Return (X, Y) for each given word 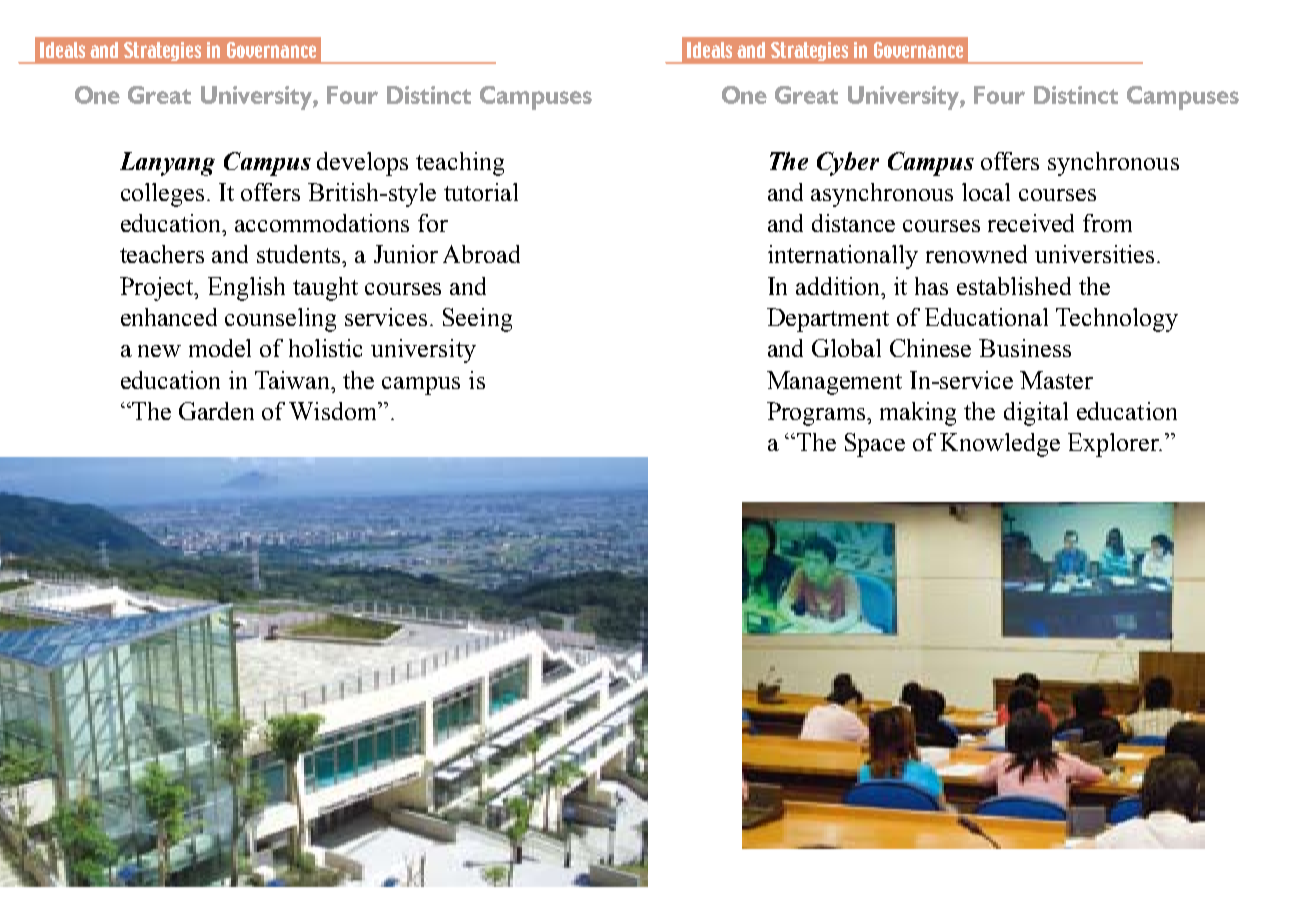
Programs (818, 414)
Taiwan (294, 380)
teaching (460, 164)
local (986, 192)
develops (362, 164)
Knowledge (1000, 445)
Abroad (481, 254)
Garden (216, 411)
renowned (976, 254)
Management (834, 383)
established (1014, 286)
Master (1056, 380)
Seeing (477, 320)
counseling (280, 320)
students (300, 254)
